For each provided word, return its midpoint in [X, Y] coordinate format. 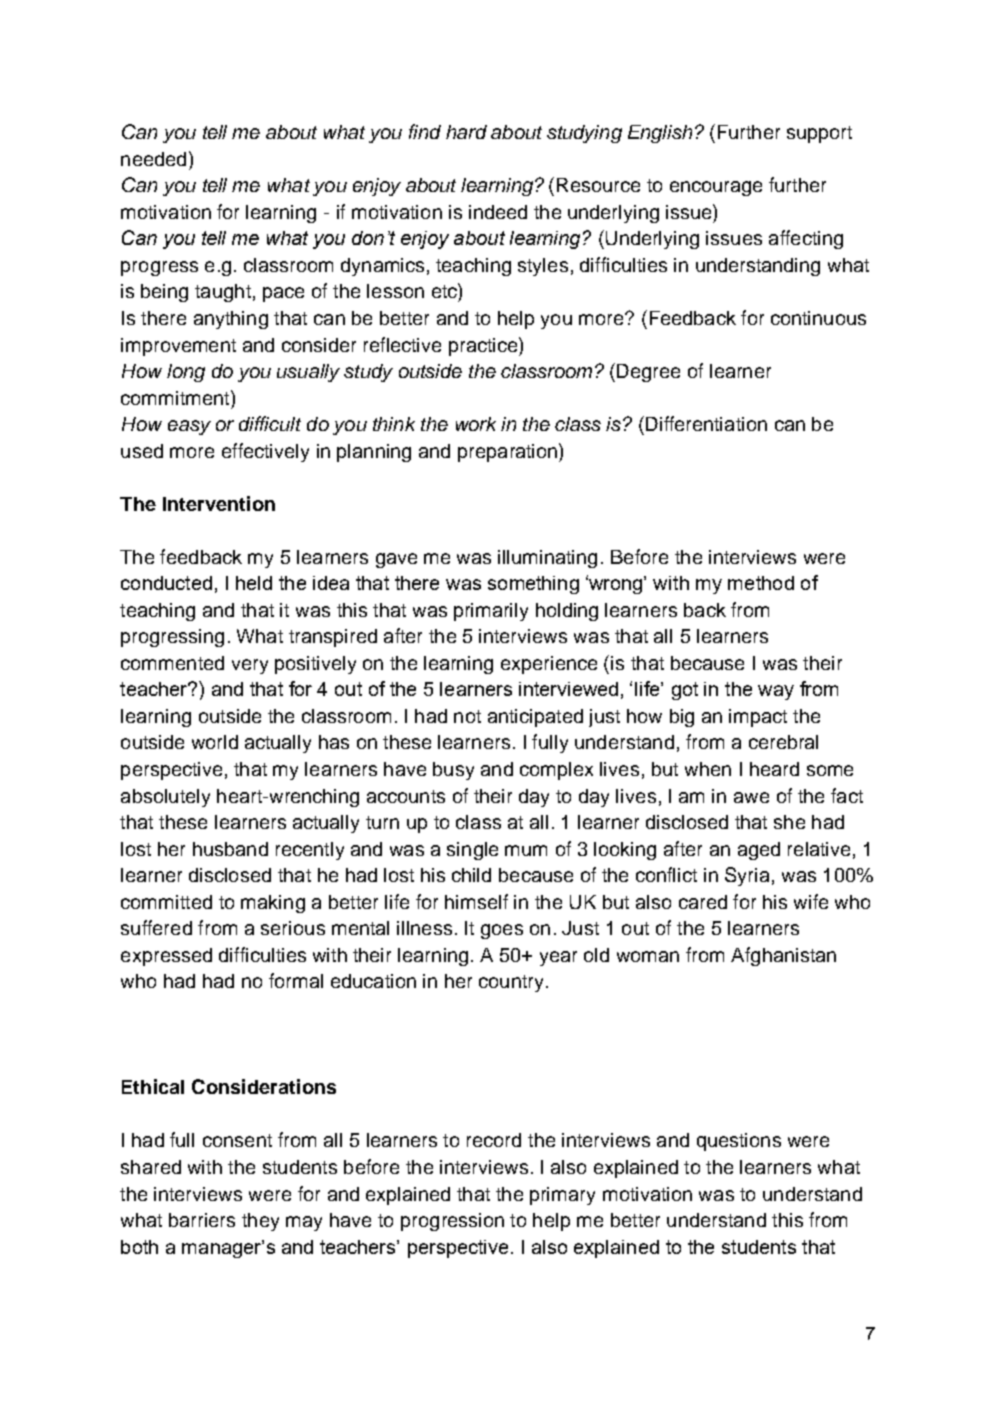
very [250, 666]
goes [502, 931]
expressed [166, 957]
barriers [202, 1220]
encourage [716, 188]
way [776, 692]
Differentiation [706, 423]
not [467, 716]
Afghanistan [783, 956]
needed [153, 159]
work [476, 424]
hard [466, 132]
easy [189, 427]
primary [562, 1196]
